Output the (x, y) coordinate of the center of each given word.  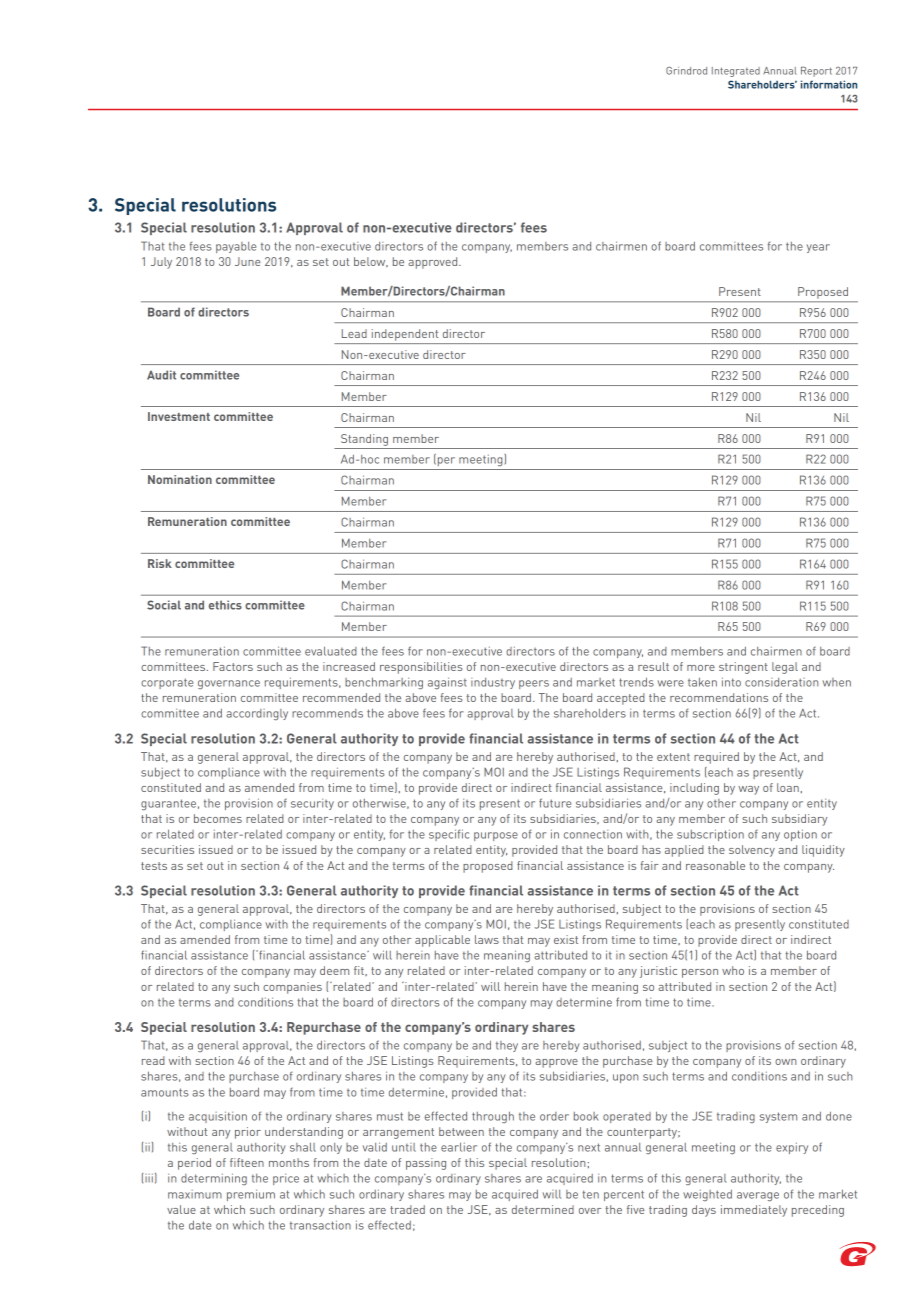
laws (487, 939)
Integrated (736, 72)
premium (251, 1195)
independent (405, 335)
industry (493, 683)
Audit (161, 375)
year (818, 248)
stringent (743, 668)
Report (816, 72)
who (733, 970)
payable (236, 247)
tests (154, 866)
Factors (233, 666)
